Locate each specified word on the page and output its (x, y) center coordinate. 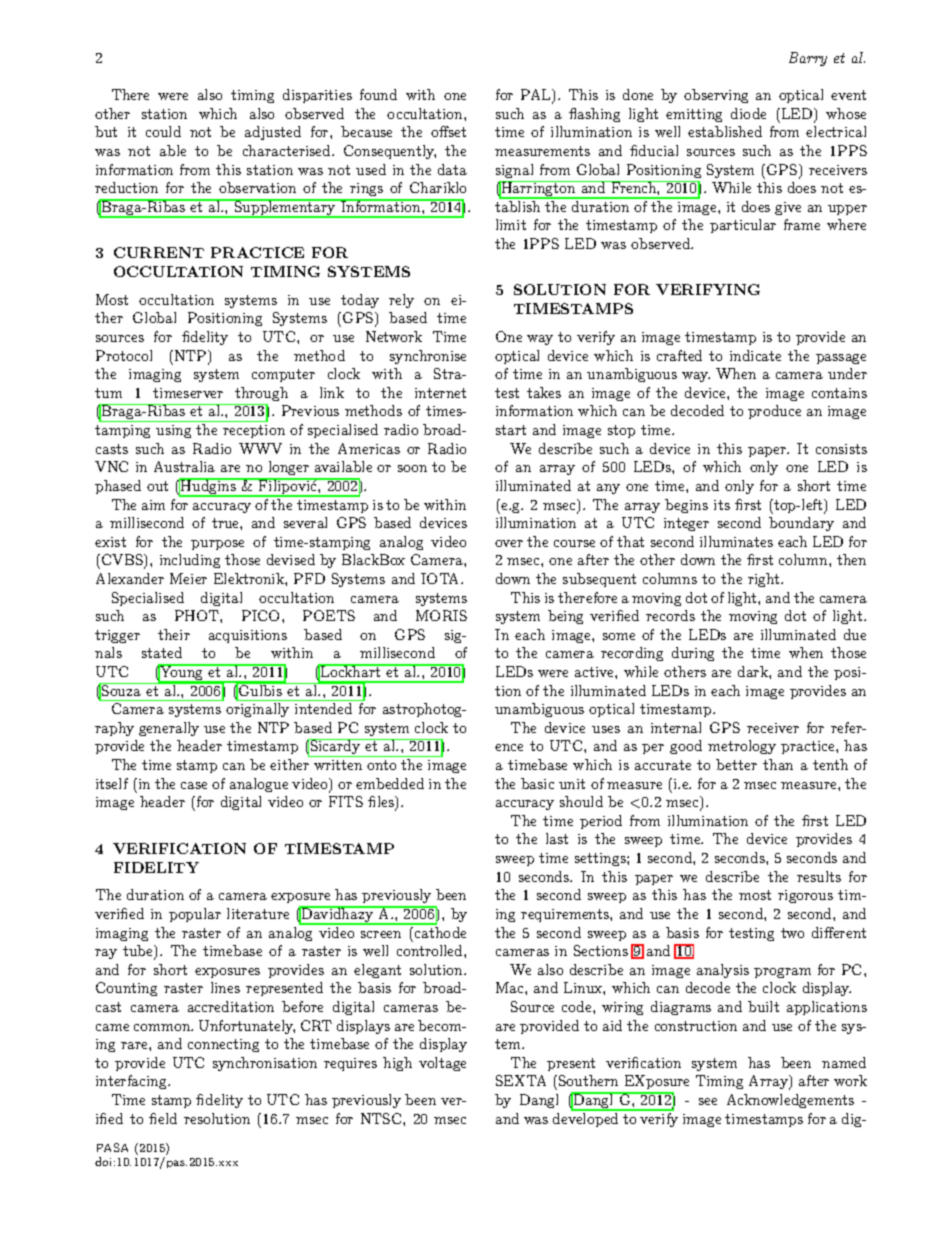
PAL (537, 96)
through (261, 394)
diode (748, 113)
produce (774, 412)
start (511, 430)
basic (537, 783)
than (778, 764)
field (163, 1118)
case (194, 785)
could (163, 131)
